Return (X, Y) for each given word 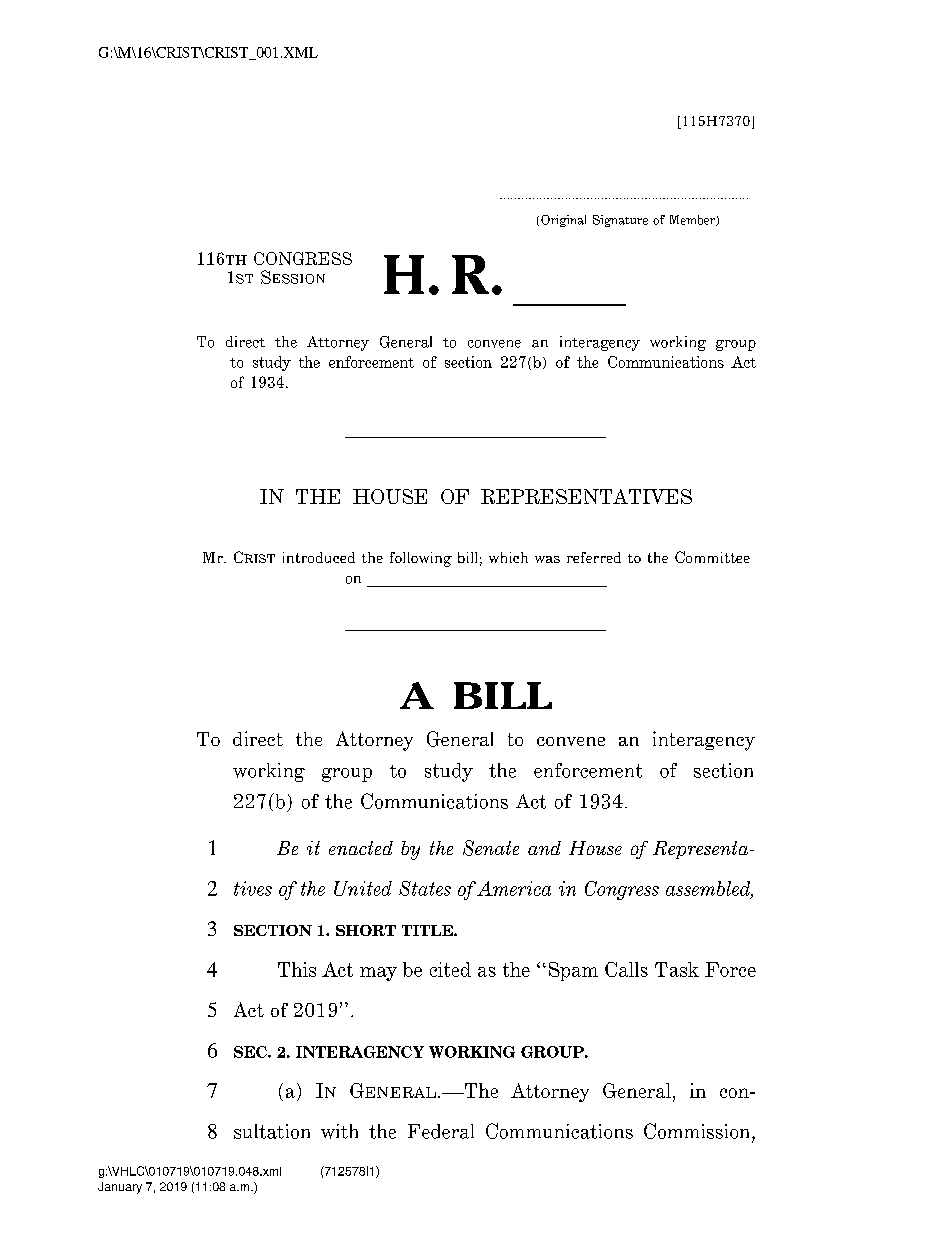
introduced (319, 557)
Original (563, 221)
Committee (712, 557)
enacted (361, 848)
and (544, 848)
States (425, 888)
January (120, 1188)
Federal (441, 1131)
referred (594, 557)
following (421, 559)
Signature (620, 221)
